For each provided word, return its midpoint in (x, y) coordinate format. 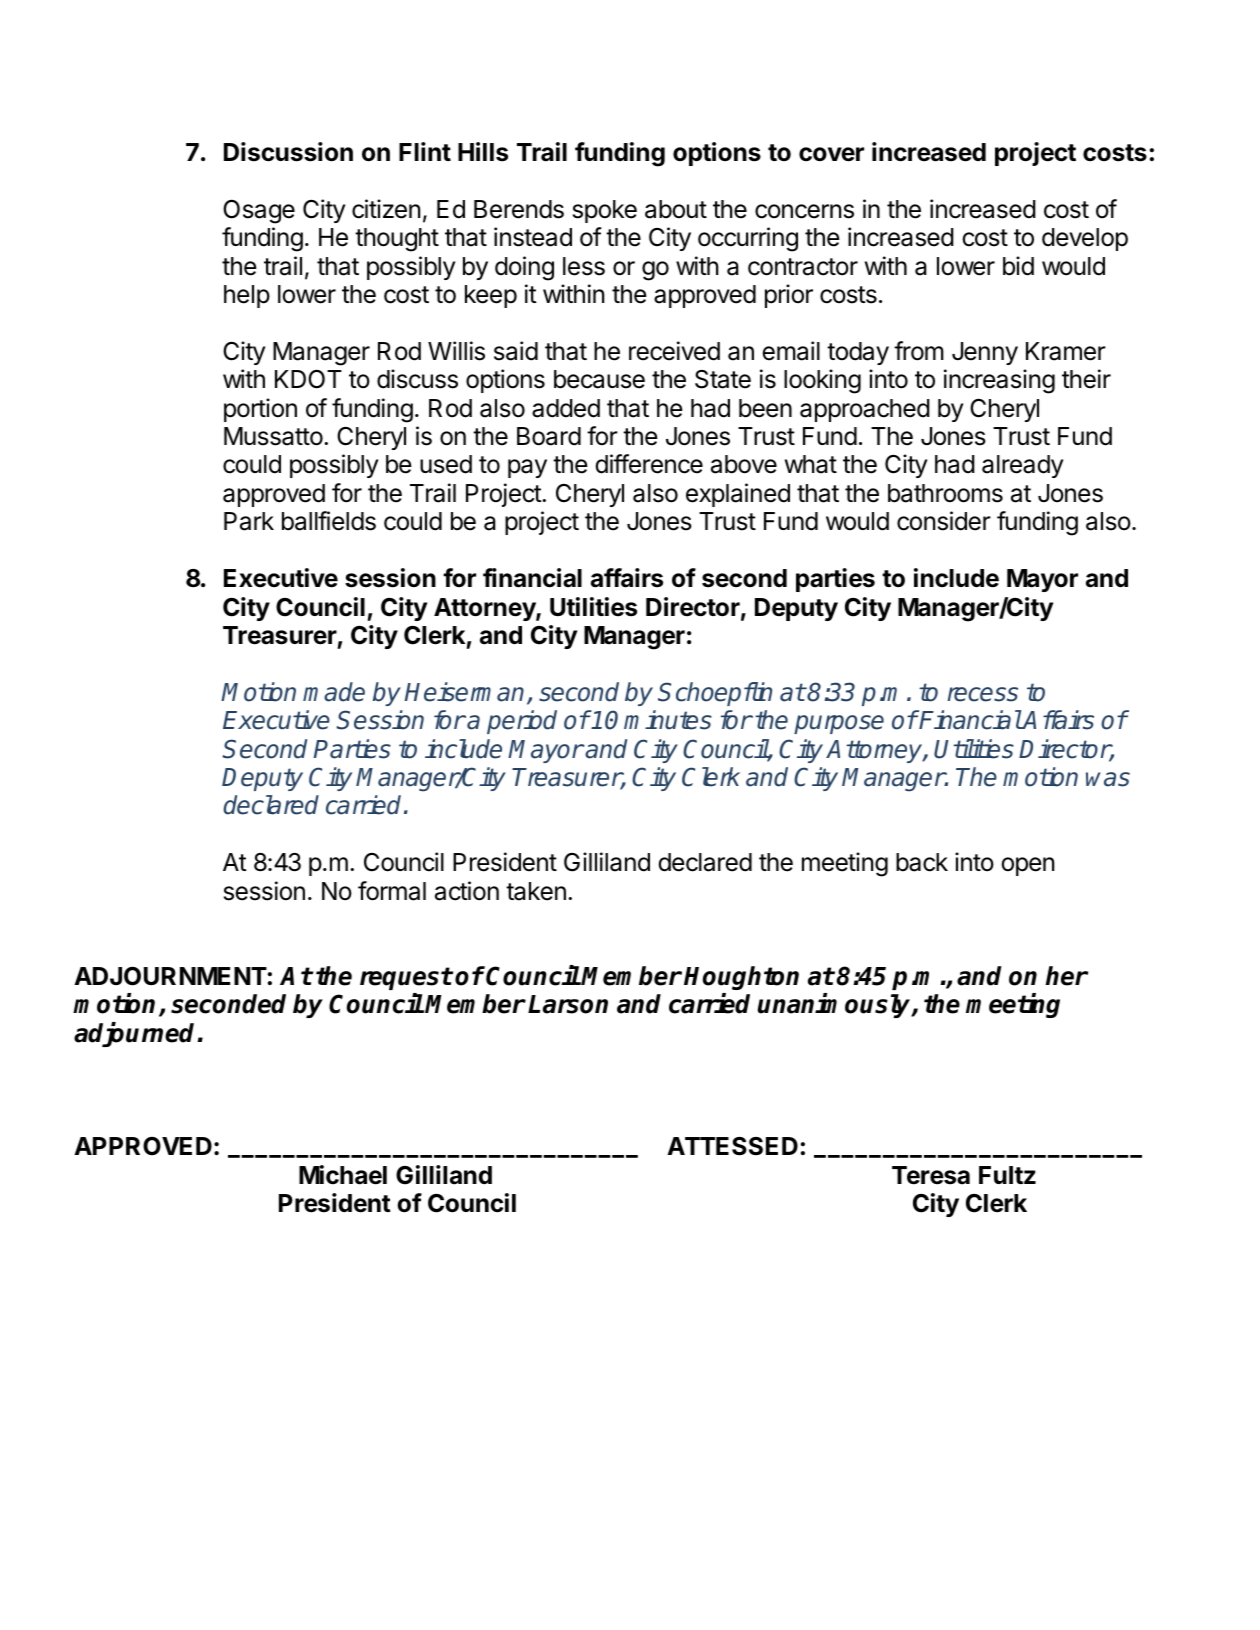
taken (536, 891)
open (1027, 866)
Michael (343, 1175)
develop (1085, 239)
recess (982, 694)
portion (260, 410)
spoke (605, 211)
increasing (999, 381)
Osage (259, 212)
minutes (668, 720)
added (566, 408)
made (334, 692)
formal (392, 891)
